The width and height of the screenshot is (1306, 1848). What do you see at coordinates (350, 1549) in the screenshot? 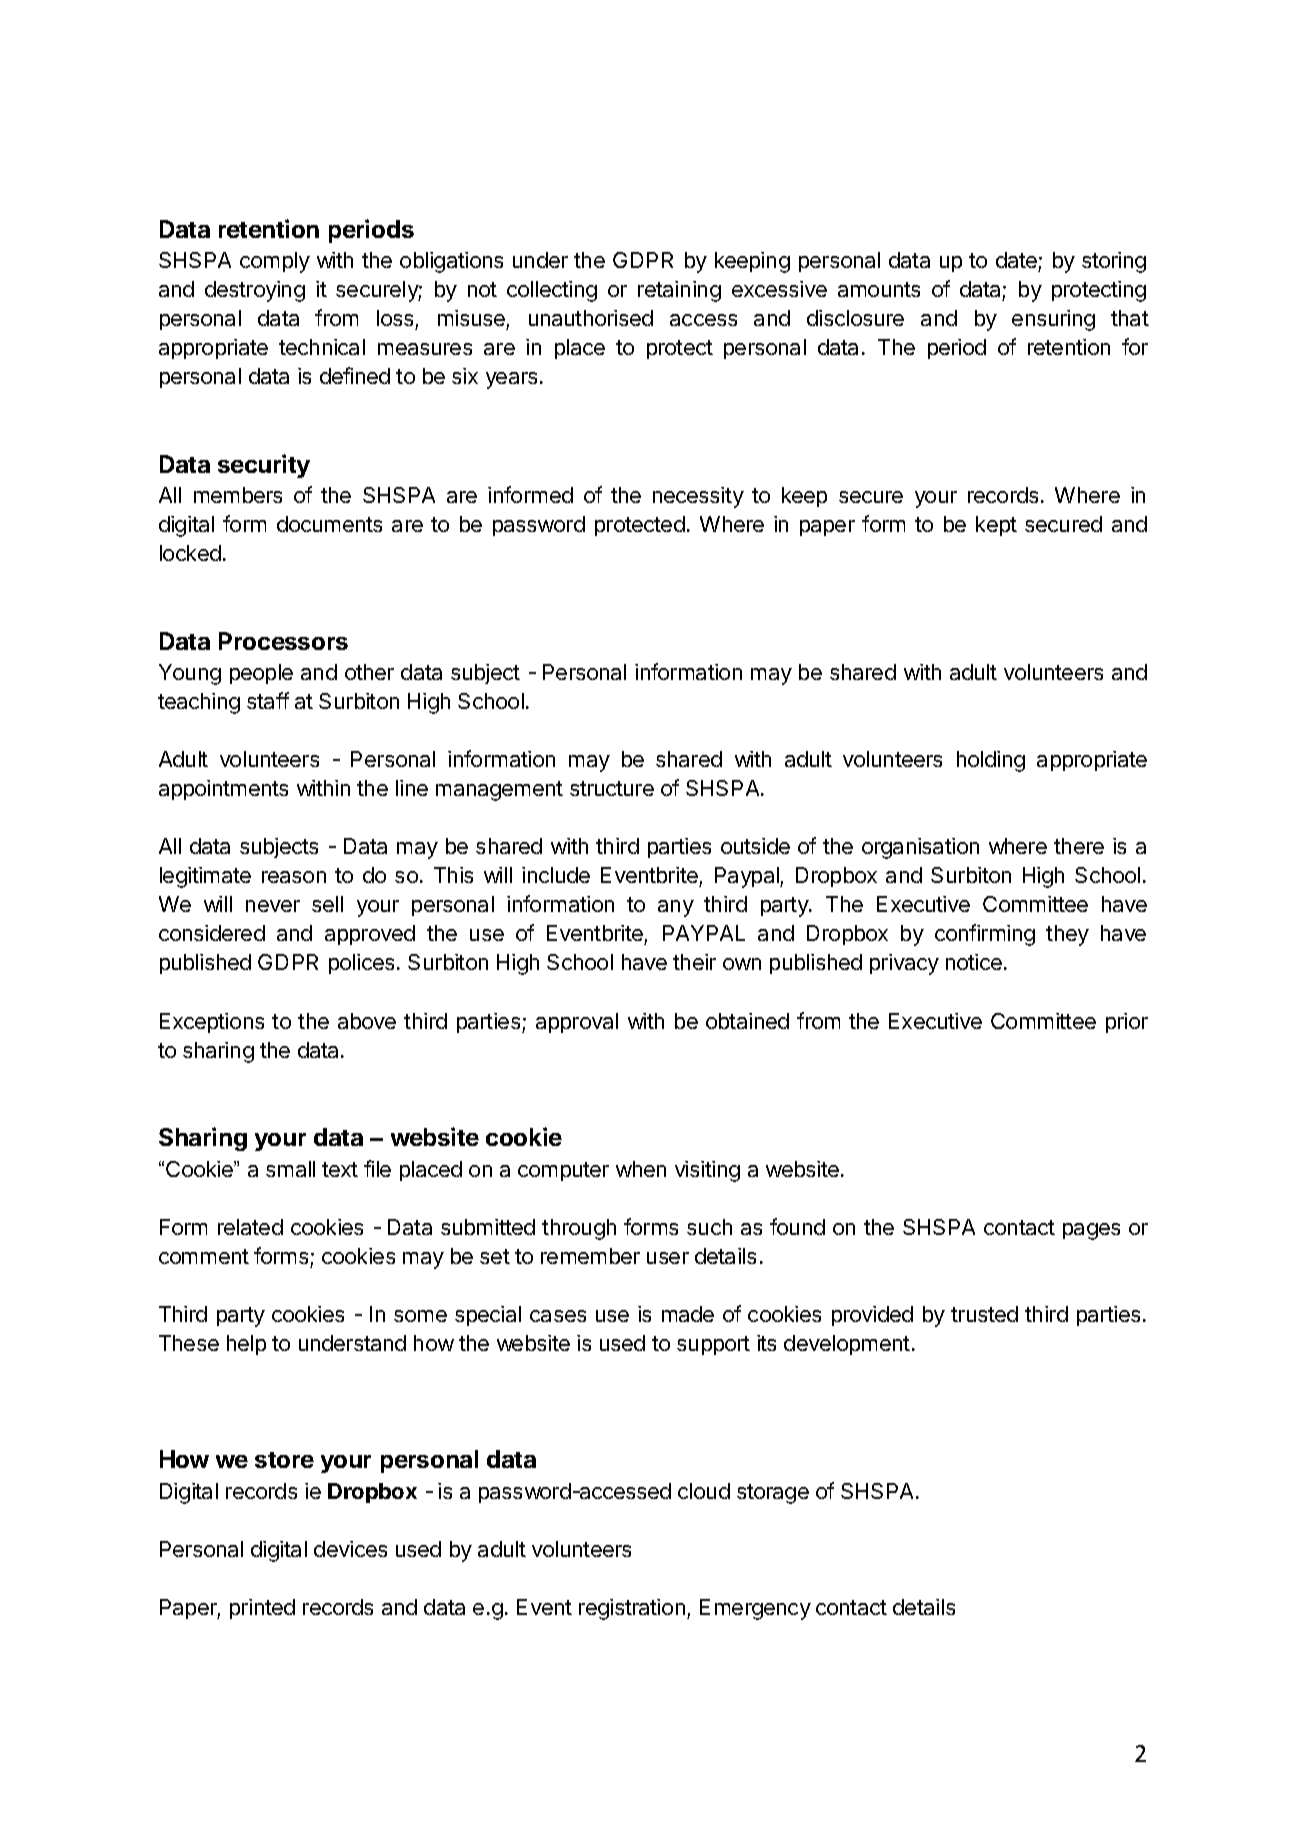
I see `devices` at bounding box center [350, 1549].
